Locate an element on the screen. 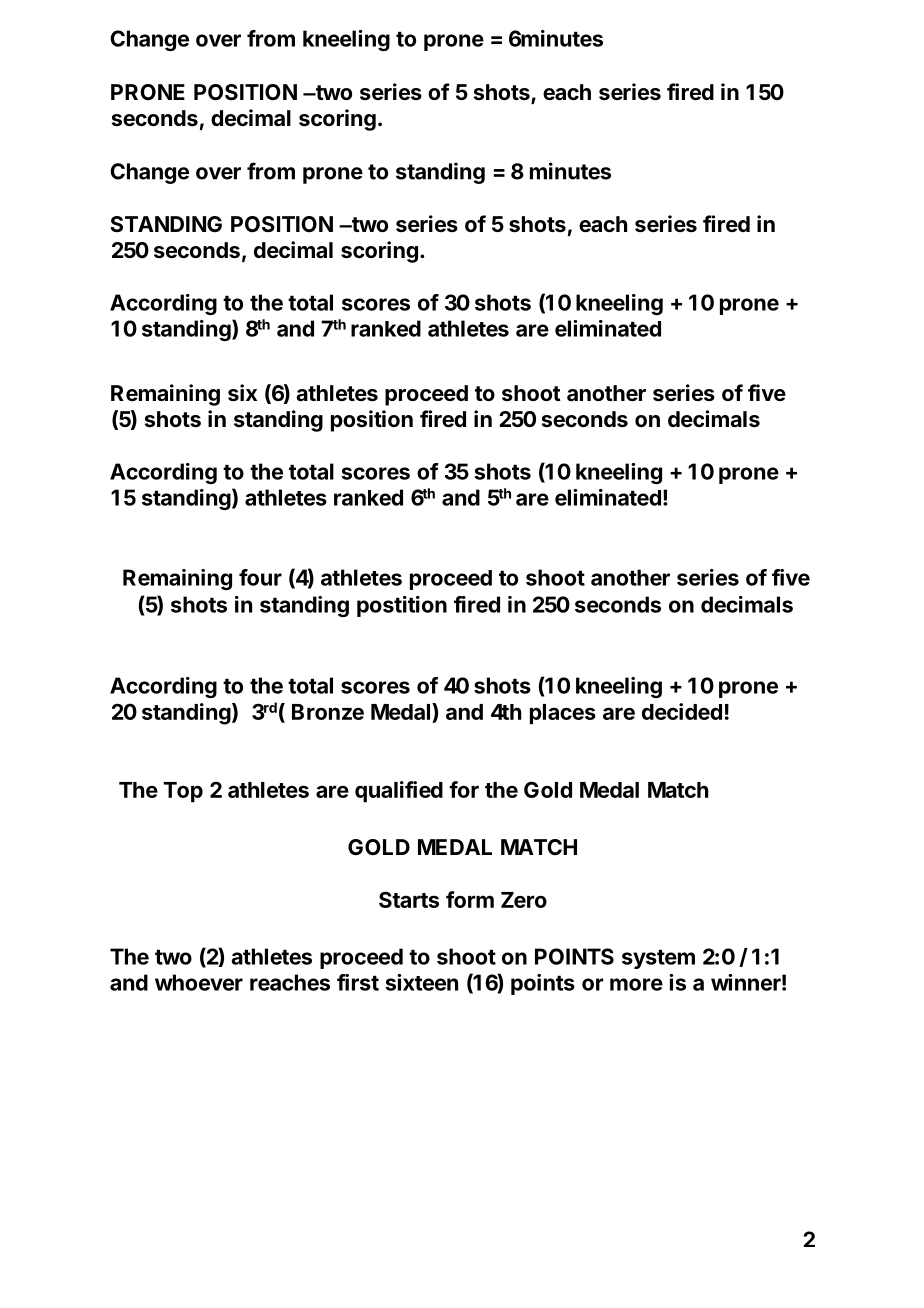 The image size is (924, 1308). first is located at coordinates (358, 982).
